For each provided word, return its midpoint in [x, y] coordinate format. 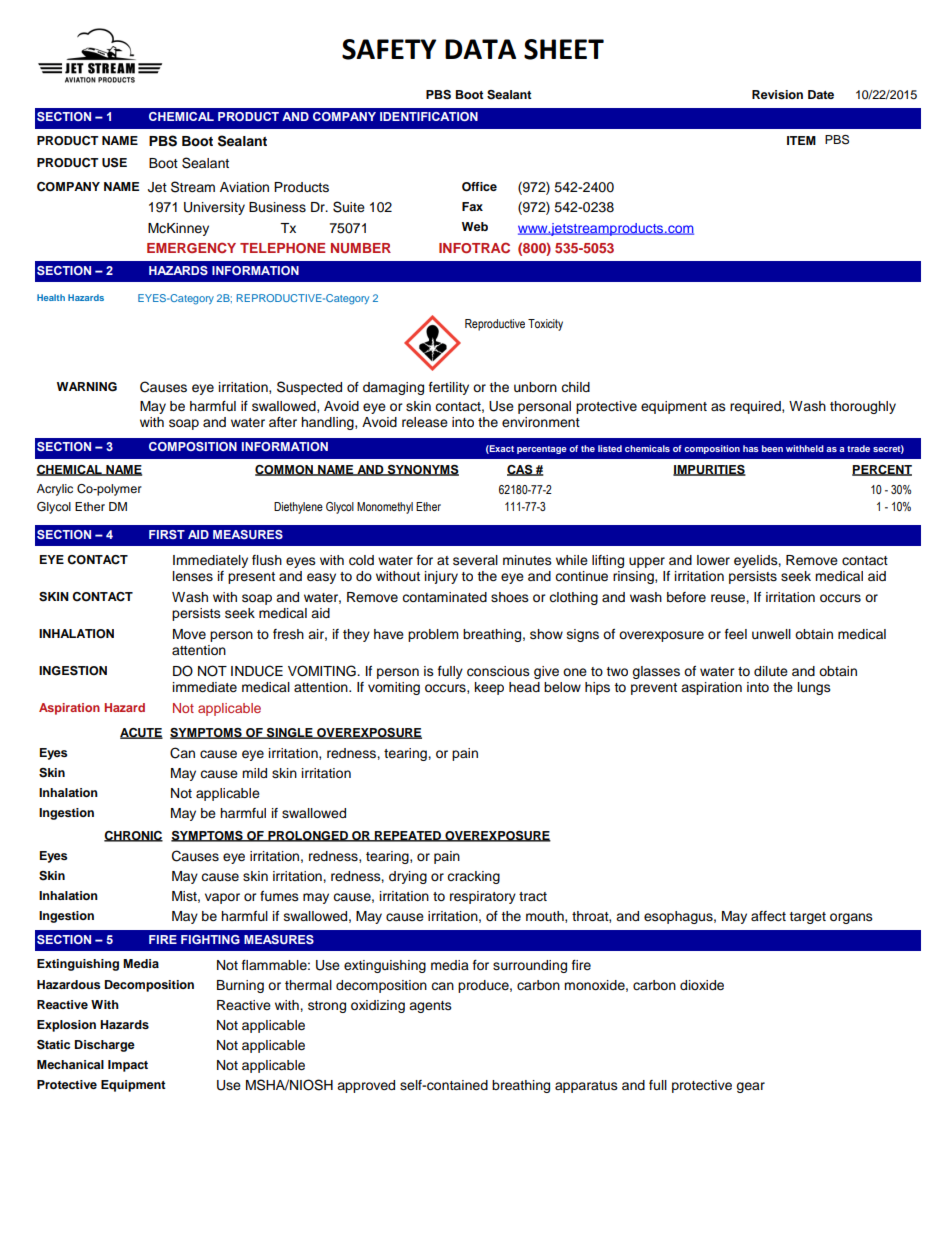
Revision [777, 94]
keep [489, 688]
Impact [128, 1066]
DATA [480, 49]
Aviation [244, 187]
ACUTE [141, 733]
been [772, 448]
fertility [449, 388]
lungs [814, 688]
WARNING [87, 387]
